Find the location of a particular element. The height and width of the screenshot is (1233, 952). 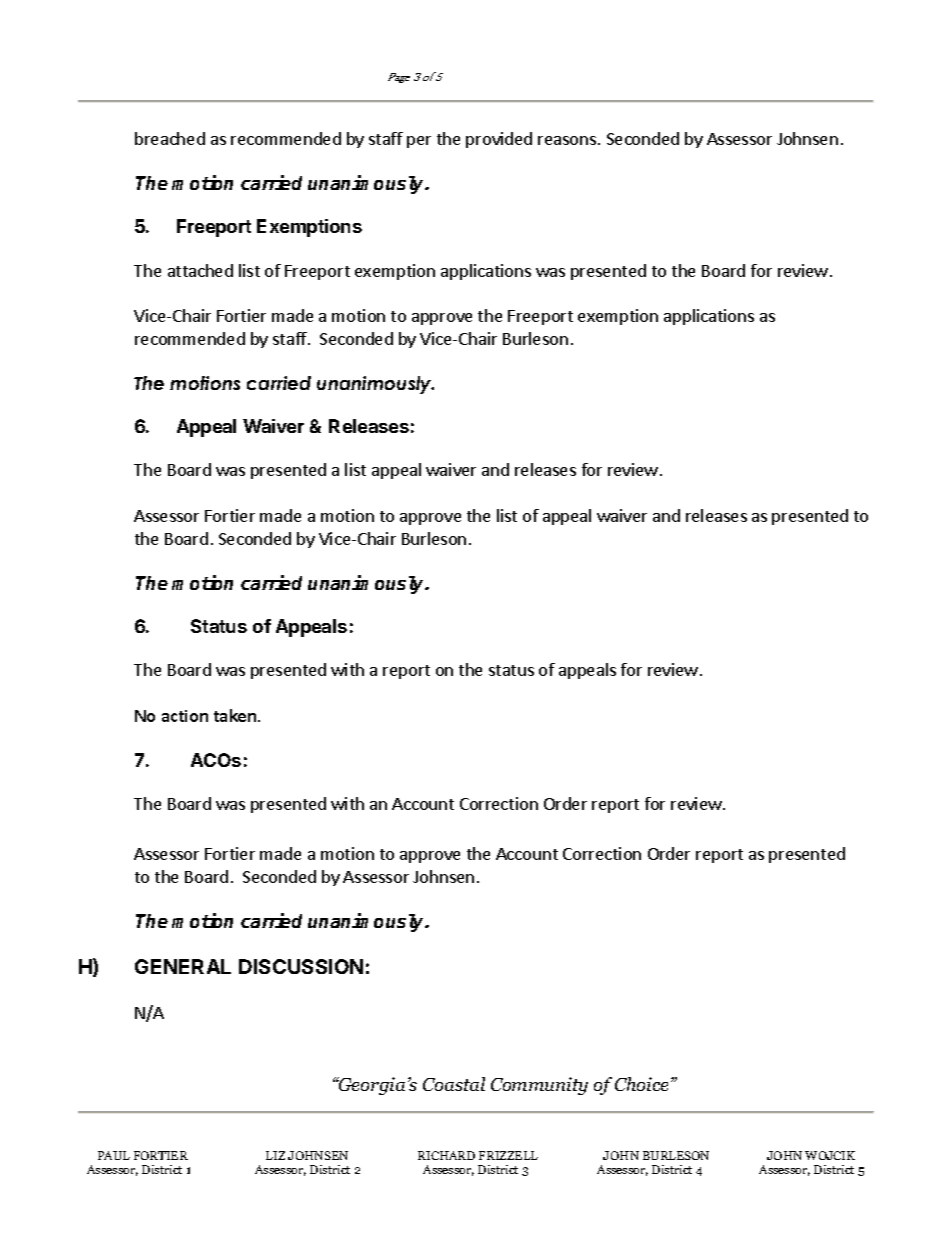

RICHARD is located at coordinates (446, 1155).
